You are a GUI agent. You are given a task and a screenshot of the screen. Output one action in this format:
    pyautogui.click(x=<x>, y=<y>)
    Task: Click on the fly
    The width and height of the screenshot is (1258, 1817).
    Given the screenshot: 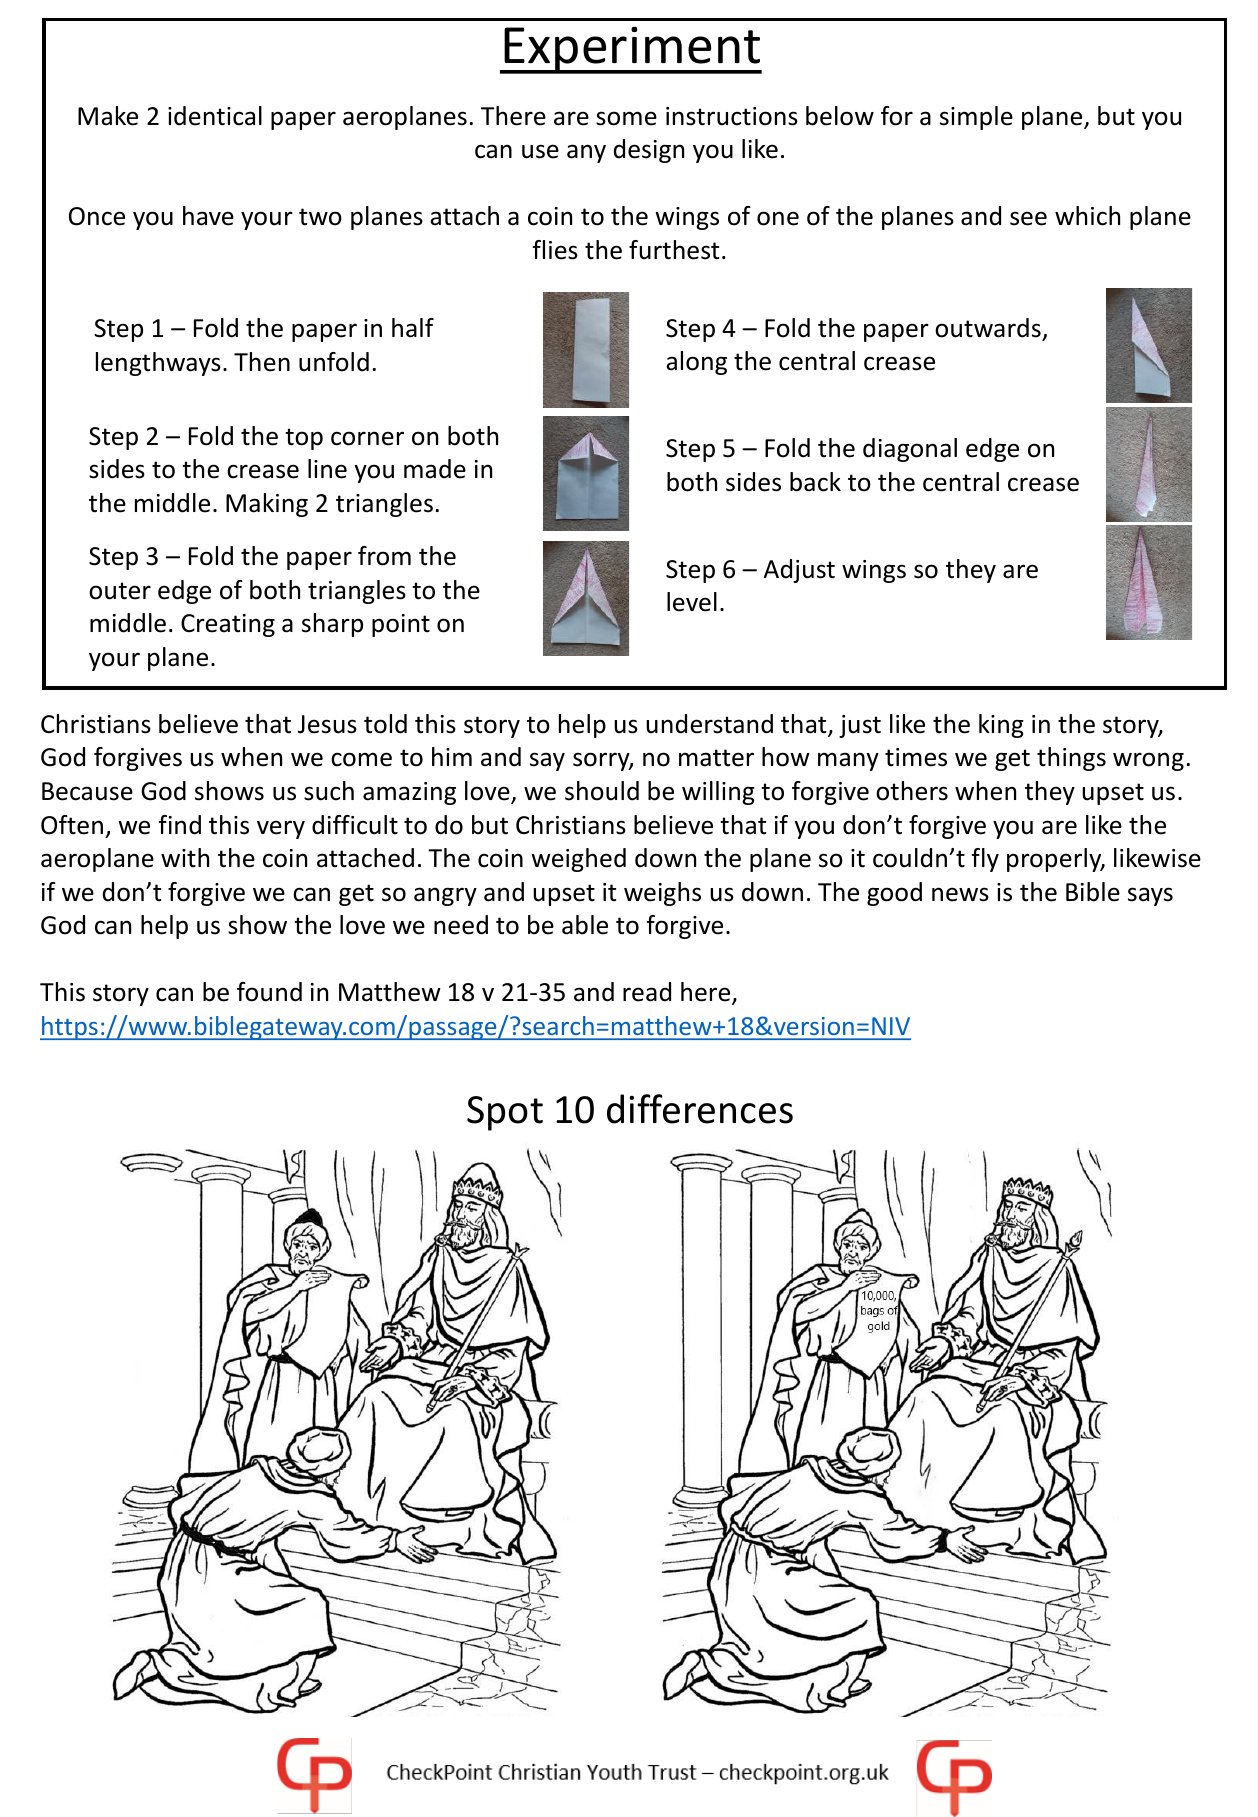 What is the action you would take?
    pyautogui.click(x=985, y=860)
